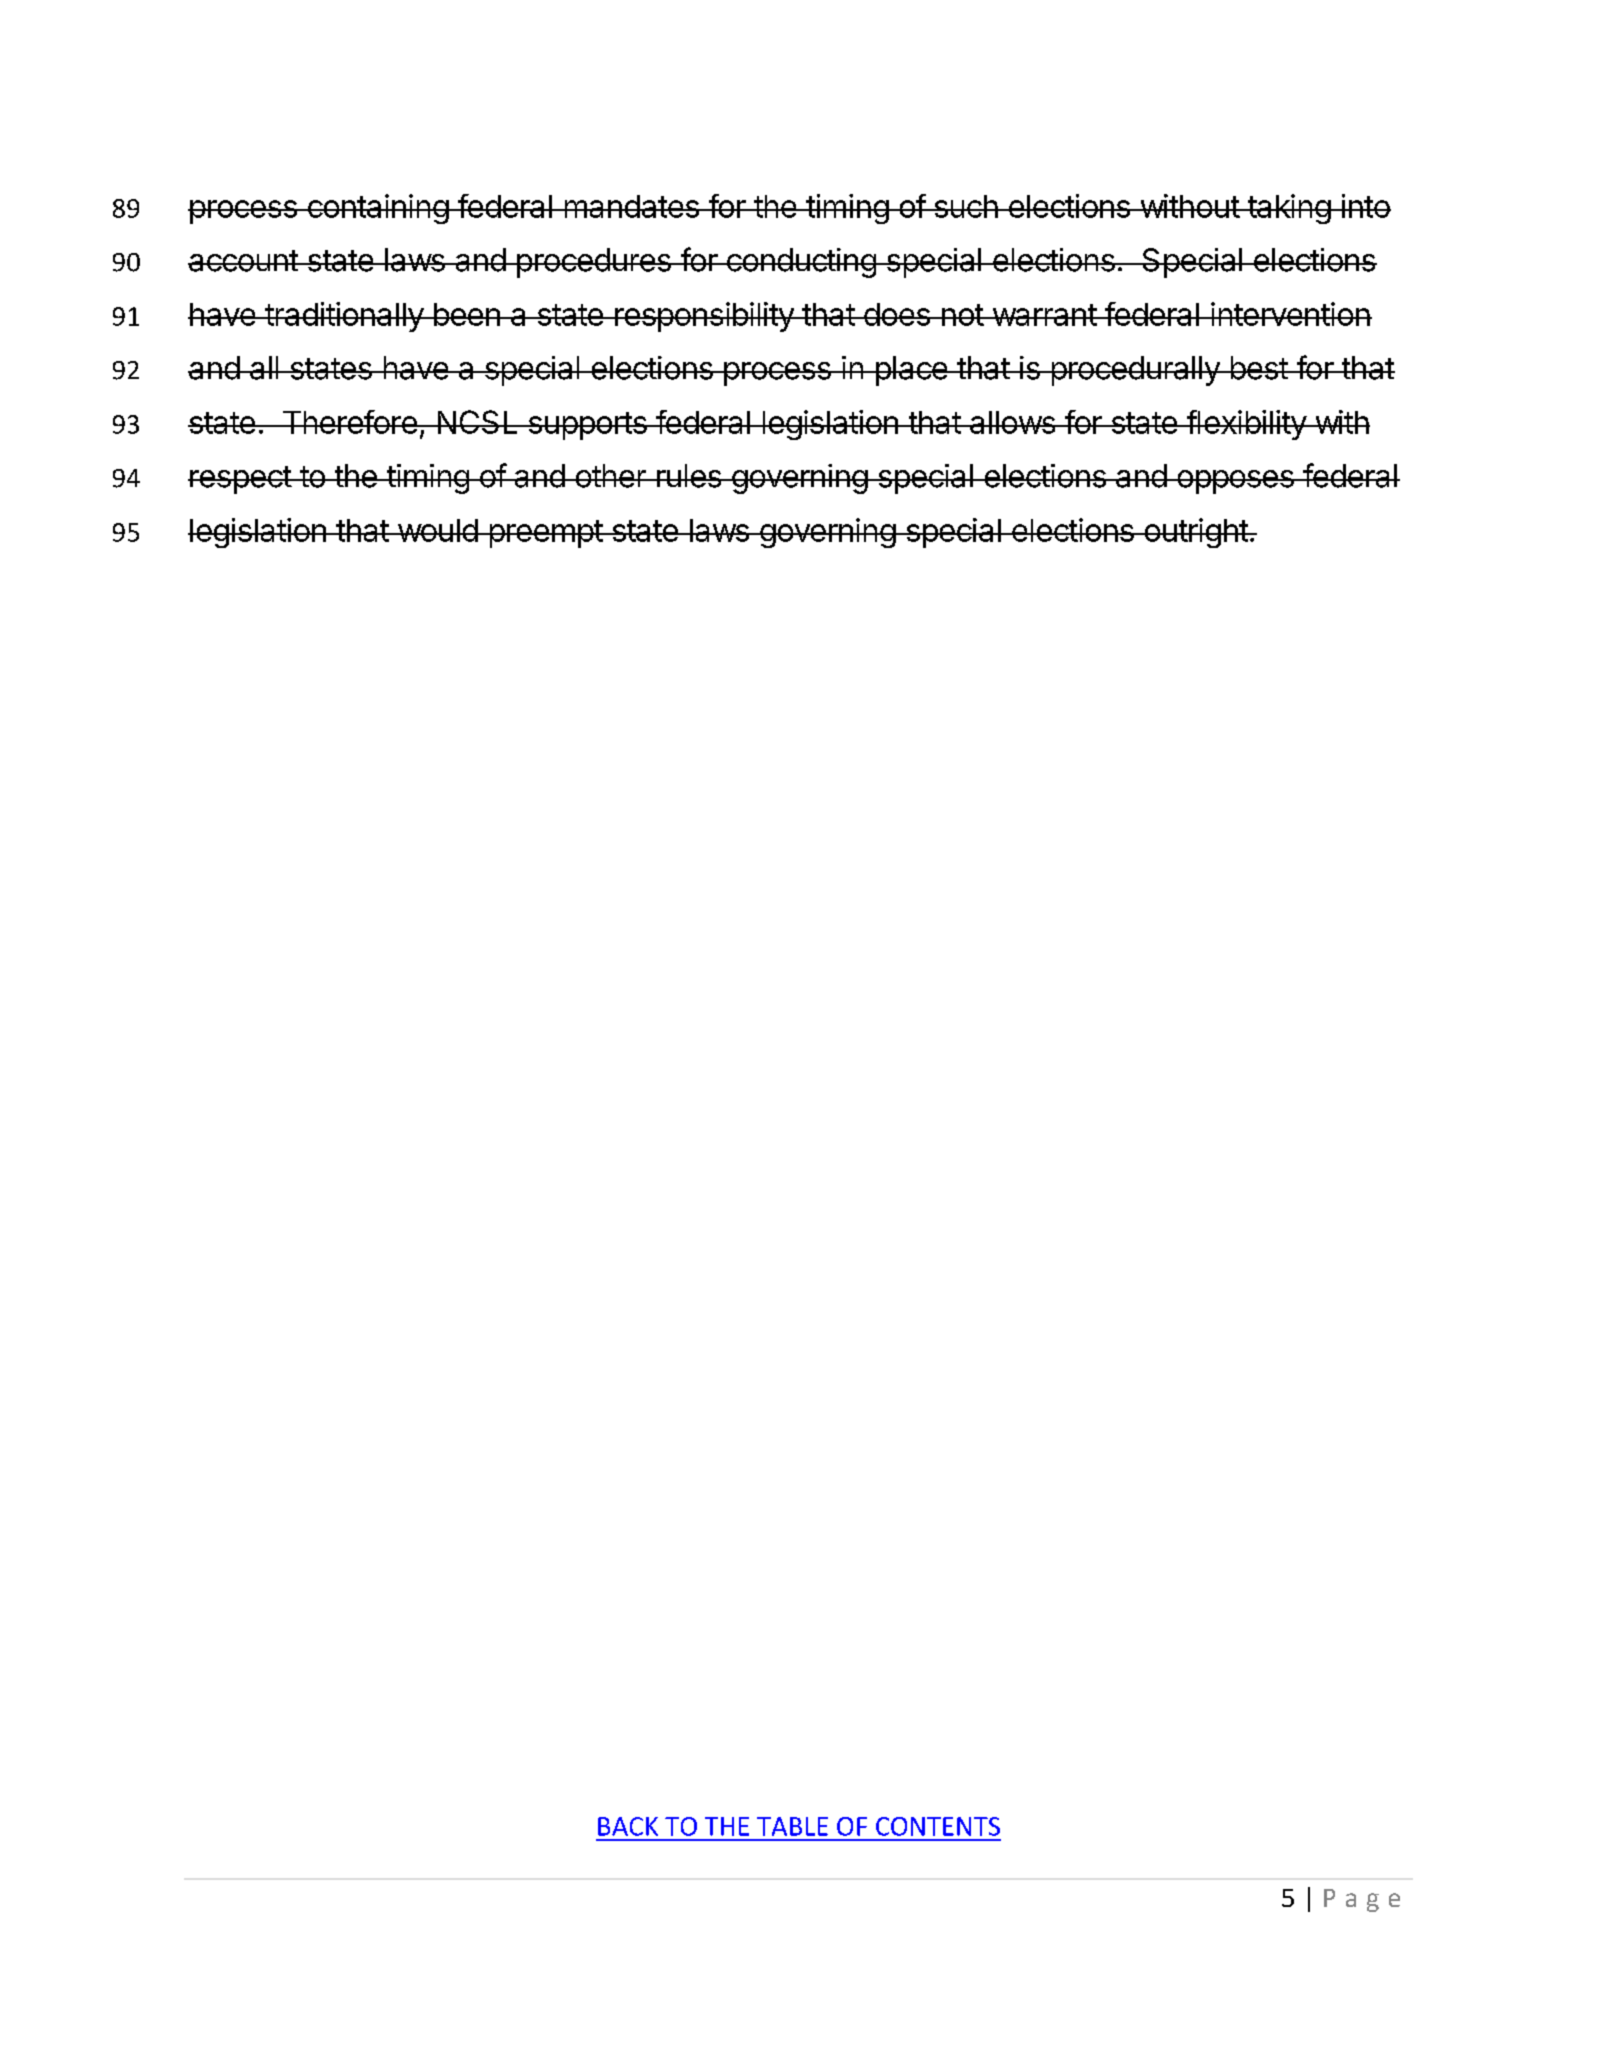  I want to click on conducting, so click(800, 263).
